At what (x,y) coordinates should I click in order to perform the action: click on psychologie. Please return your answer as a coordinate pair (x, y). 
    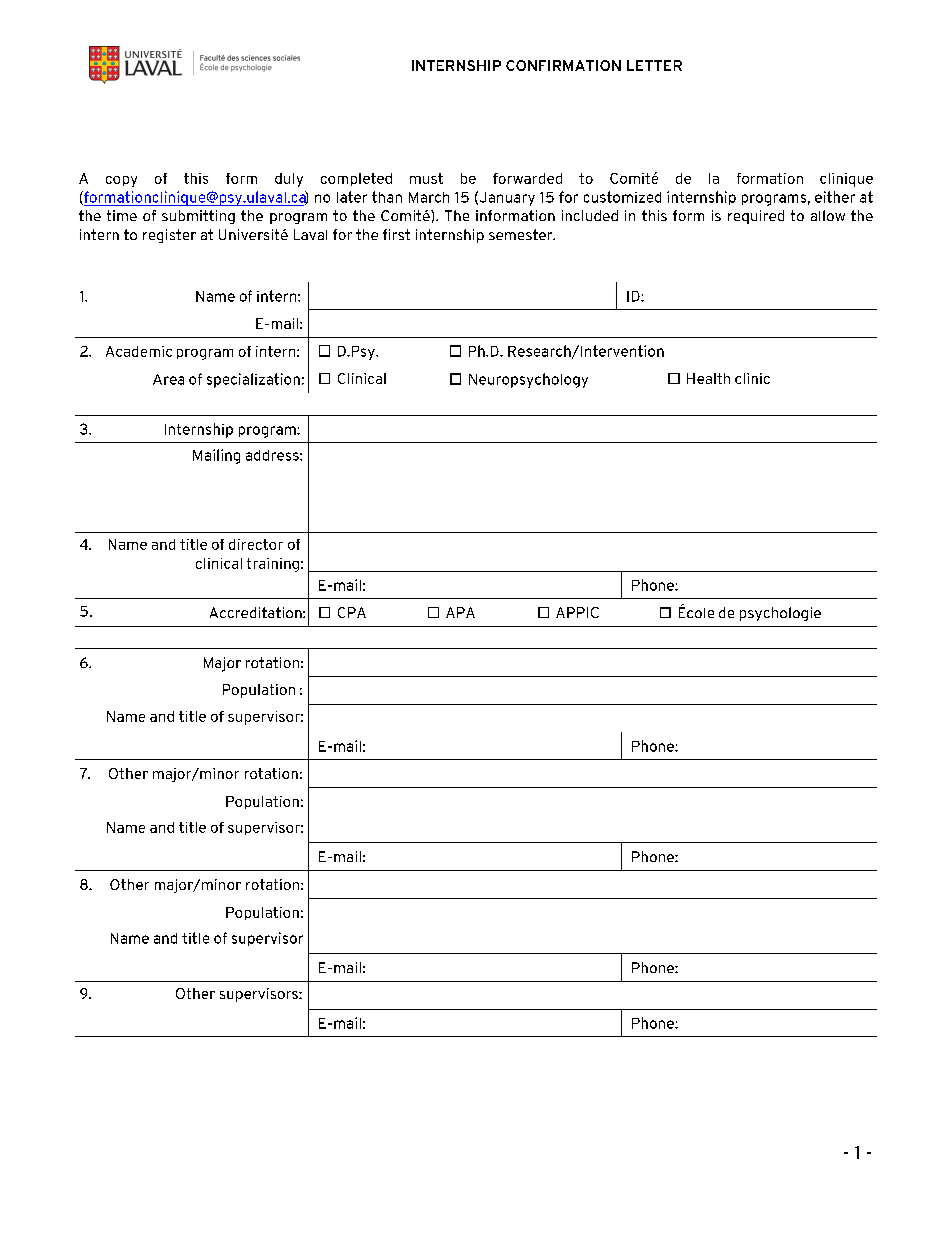
    Looking at the image, I should click on (780, 614).
